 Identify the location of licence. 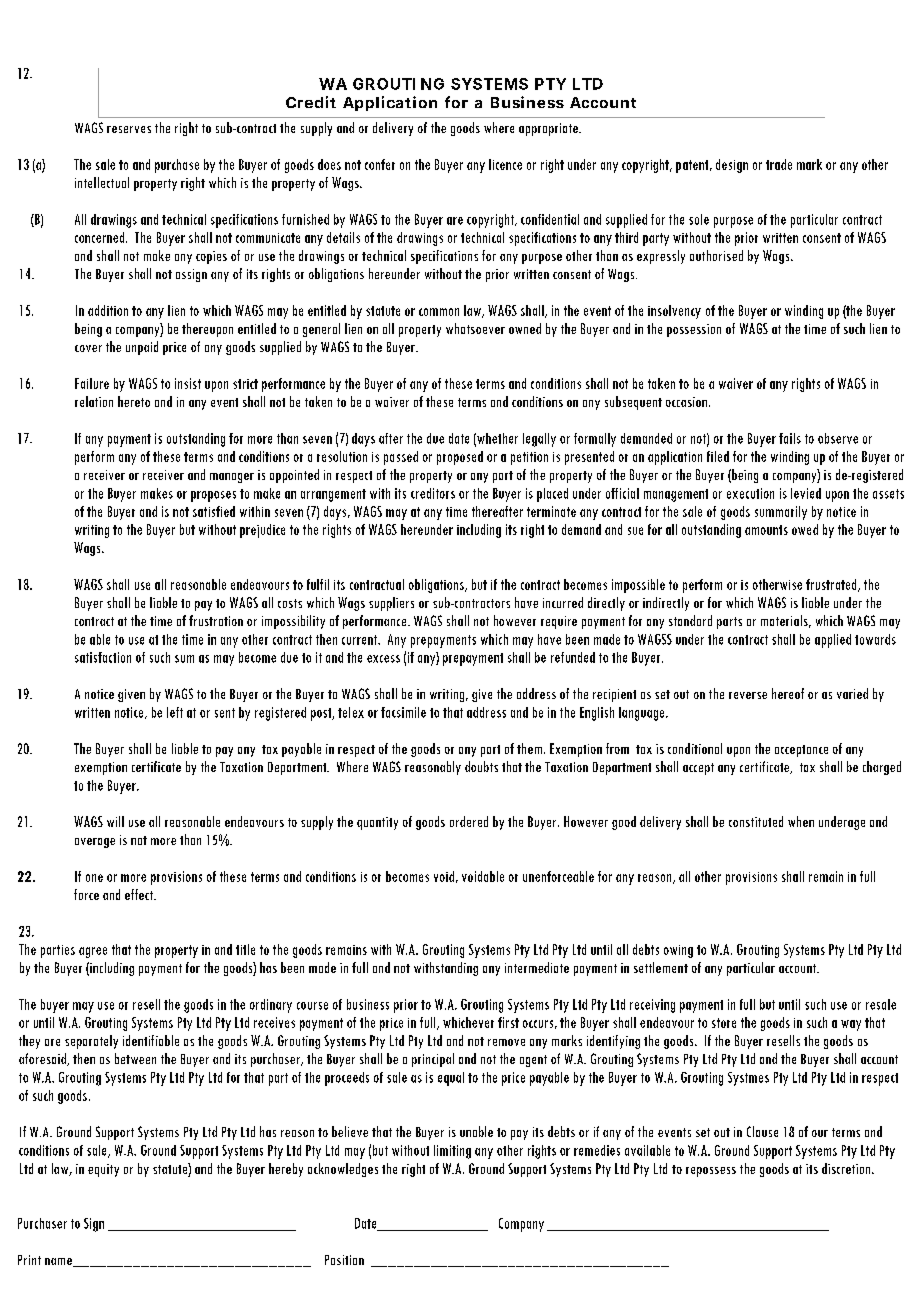
(505, 164).
